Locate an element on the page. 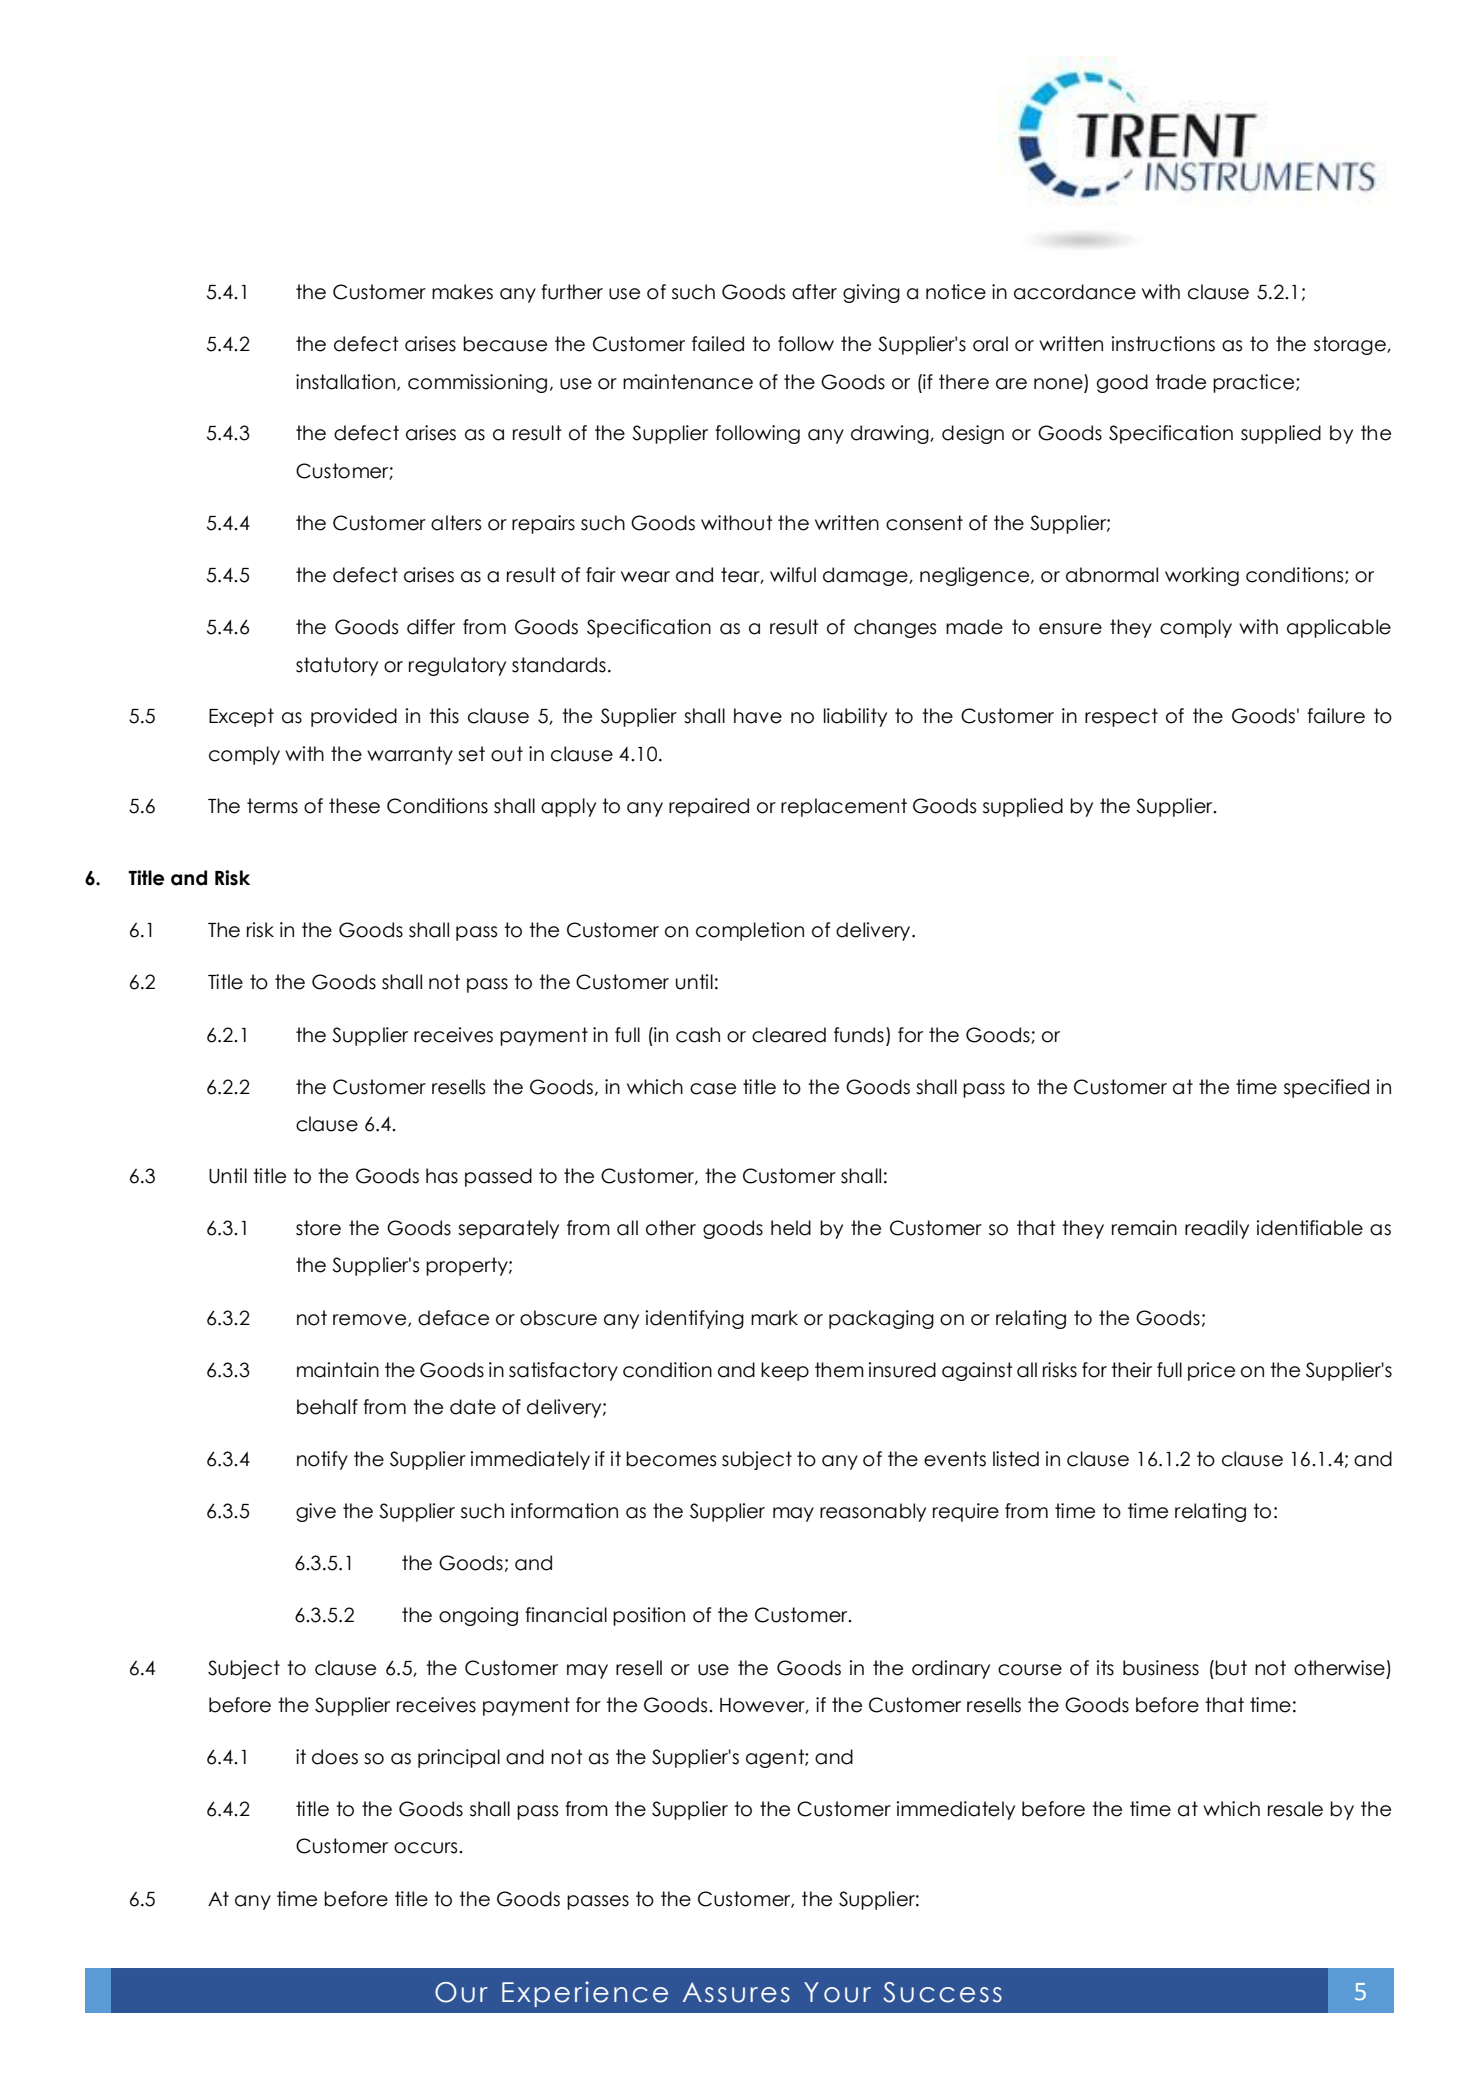 The height and width of the image is (2090, 1478). mark is located at coordinates (774, 1318).
